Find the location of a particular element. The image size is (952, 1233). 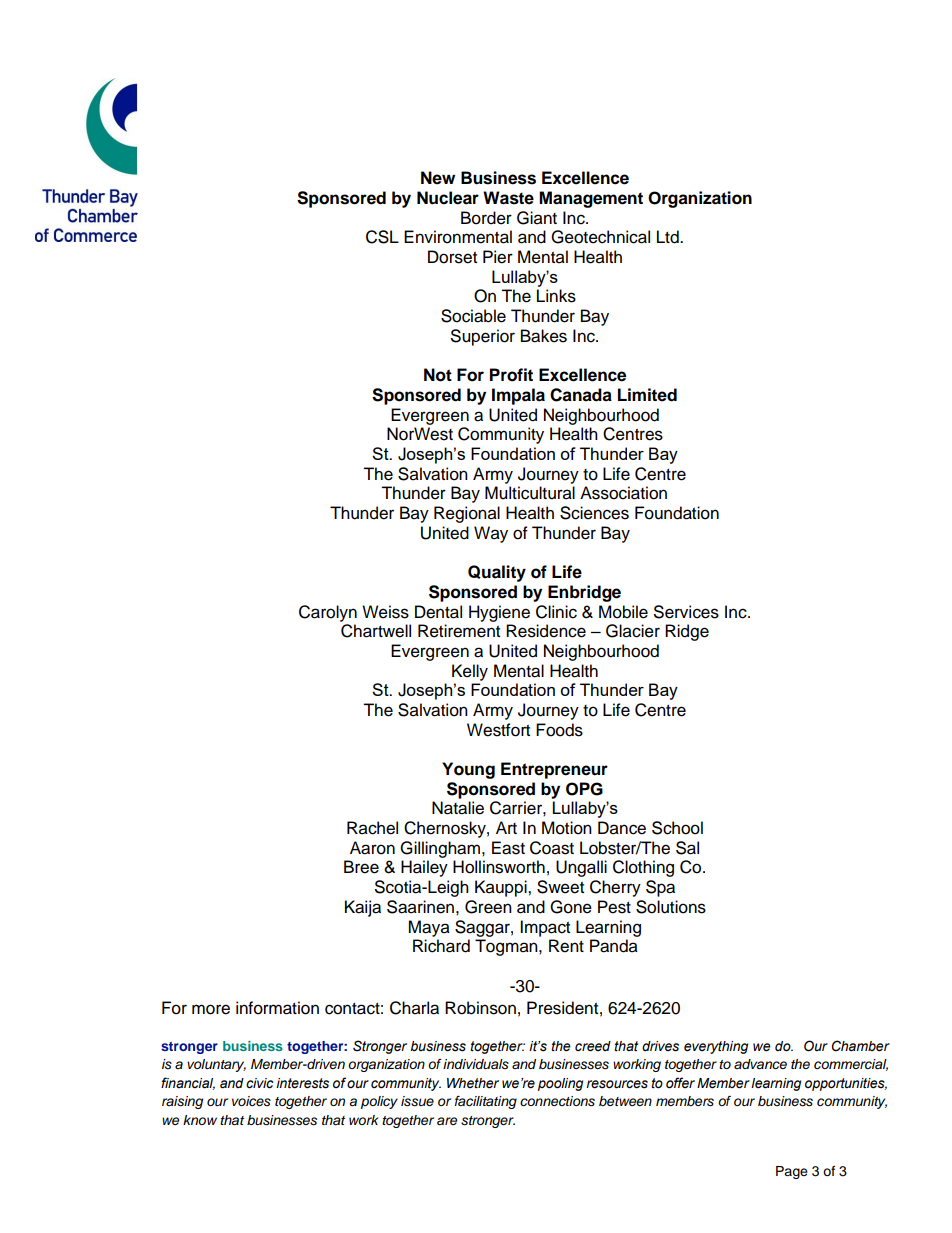

Waste is located at coordinates (508, 198).
